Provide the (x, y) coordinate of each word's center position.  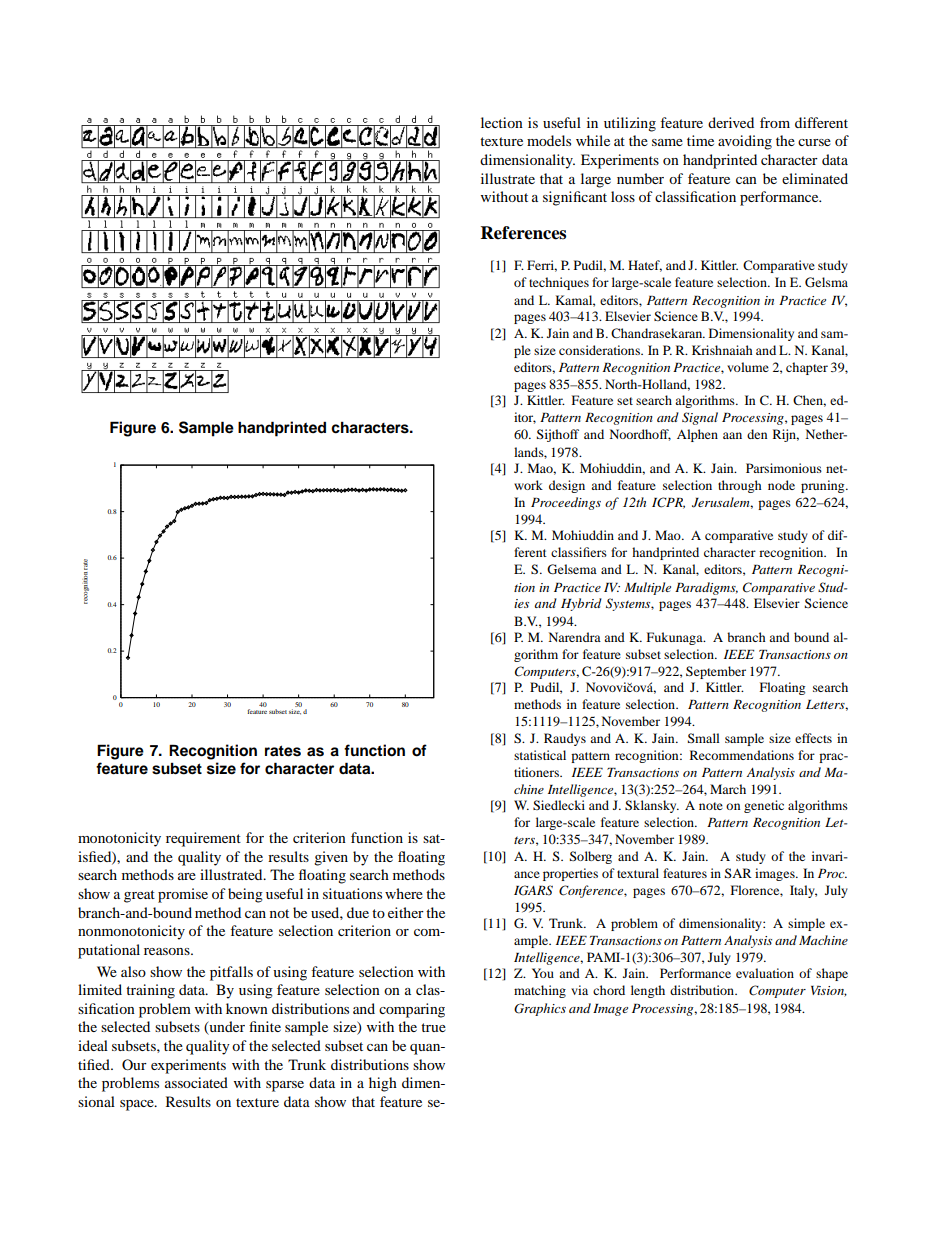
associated (196, 1082)
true (433, 1027)
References (523, 233)
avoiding (745, 142)
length (648, 991)
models (549, 140)
